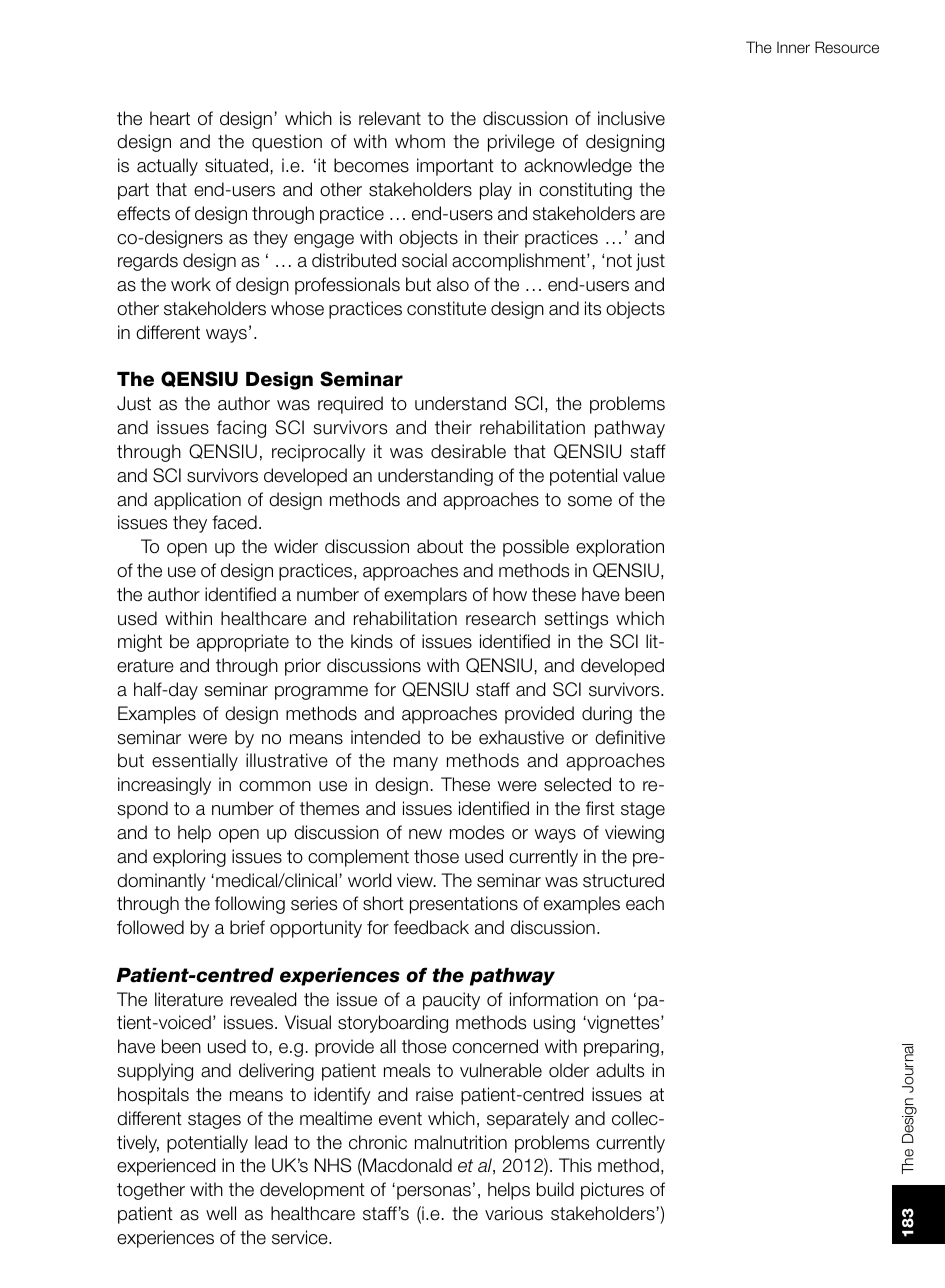 This screenshot has height=1288, width=945. I want to click on exploring, so click(189, 858).
